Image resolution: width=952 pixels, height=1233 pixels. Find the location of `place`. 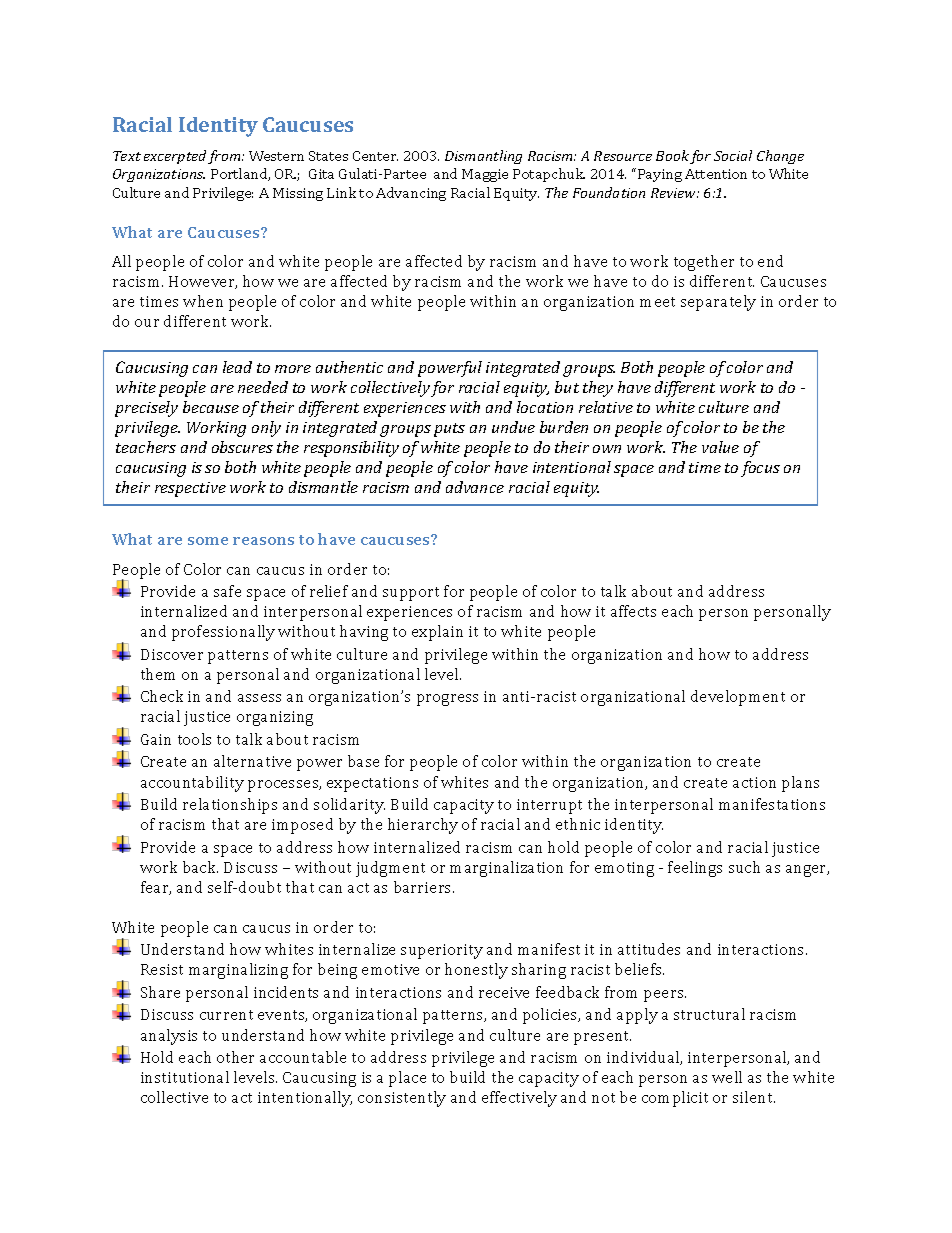

place is located at coordinates (407, 1079).
